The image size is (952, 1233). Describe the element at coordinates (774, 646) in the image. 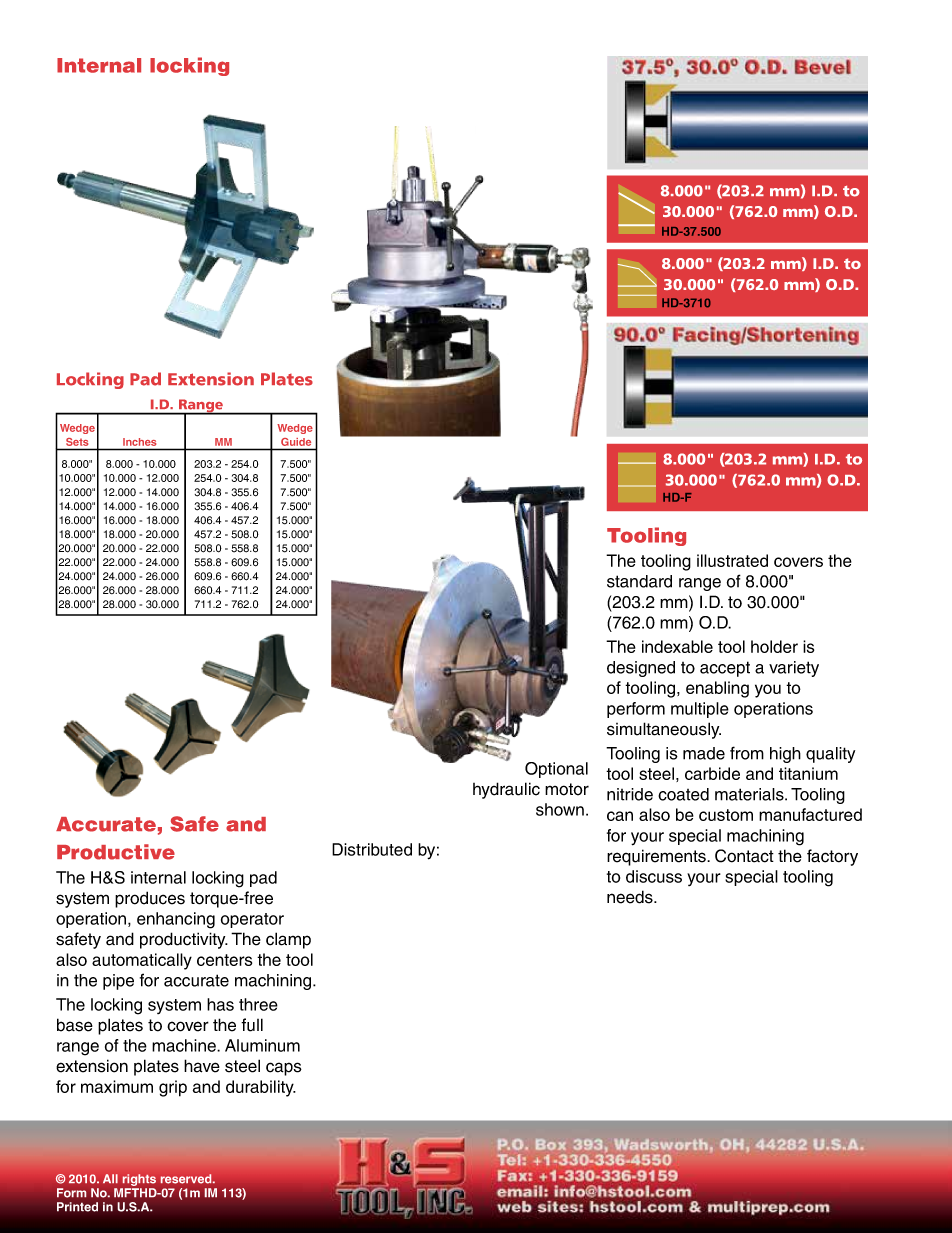

I see `holder` at that location.
